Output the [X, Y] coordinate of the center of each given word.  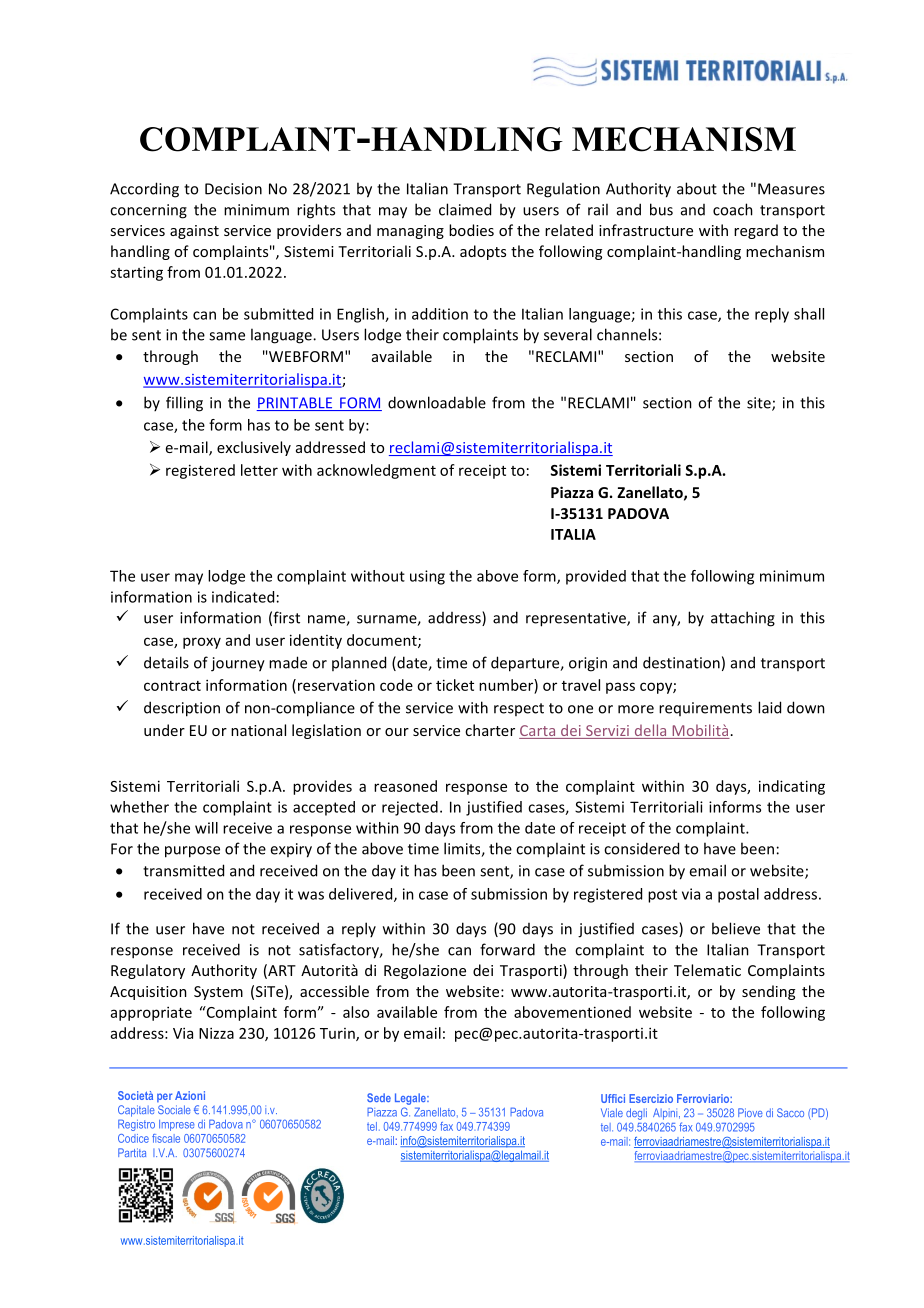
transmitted [183, 870]
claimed [465, 209]
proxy [202, 643]
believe [736, 928]
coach [733, 209]
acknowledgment [376, 471]
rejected [410, 808]
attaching [743, 619]
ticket [455, 685]
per [164, 1097]
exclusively [254, 448]
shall [809, 314]
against [194, 232]
